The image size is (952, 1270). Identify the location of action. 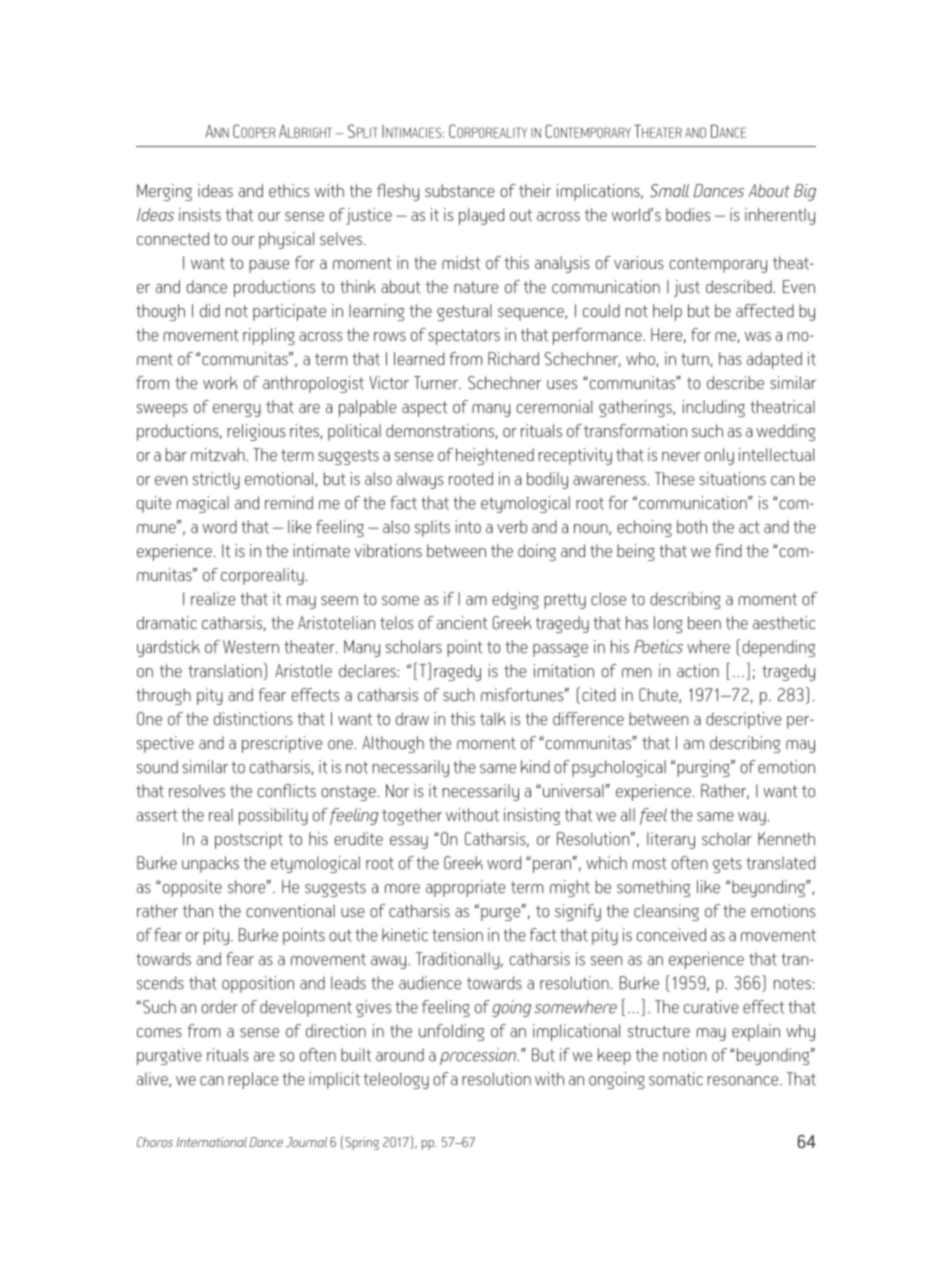
(698, 671).
